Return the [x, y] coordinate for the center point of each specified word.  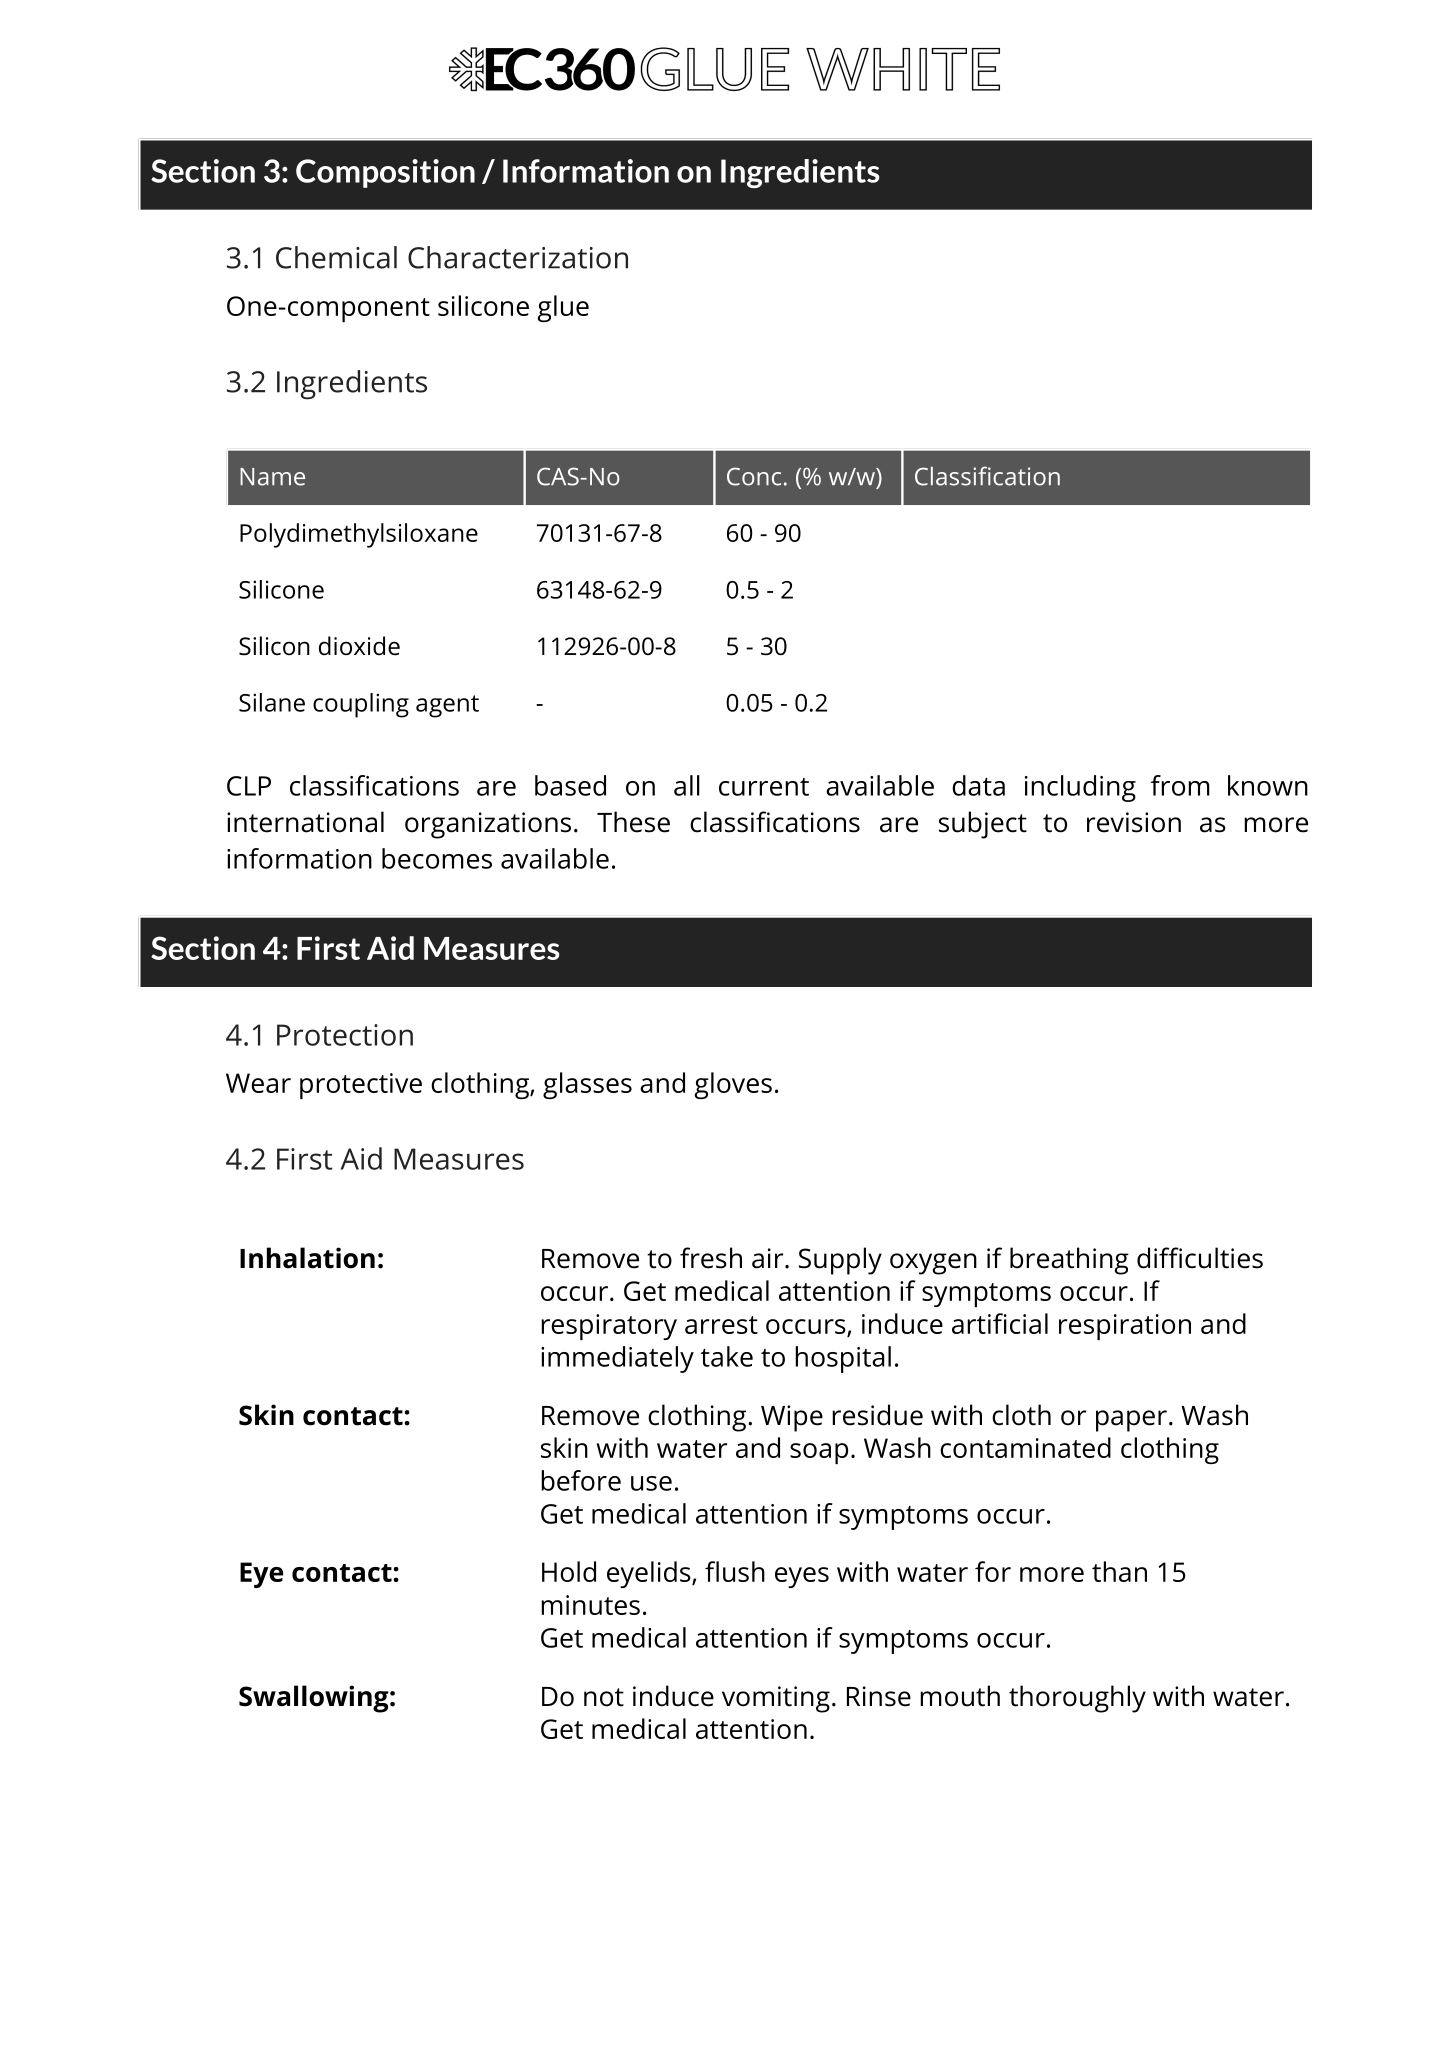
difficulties [1200, 1258]
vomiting [776, 1699]
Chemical [336, 257]
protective [361, 1086]
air [769, 1258]
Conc [754, 476]
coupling [361, 705]
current [764, 787]
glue [563, 308]
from [1180, 785]
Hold [569, 1571]
